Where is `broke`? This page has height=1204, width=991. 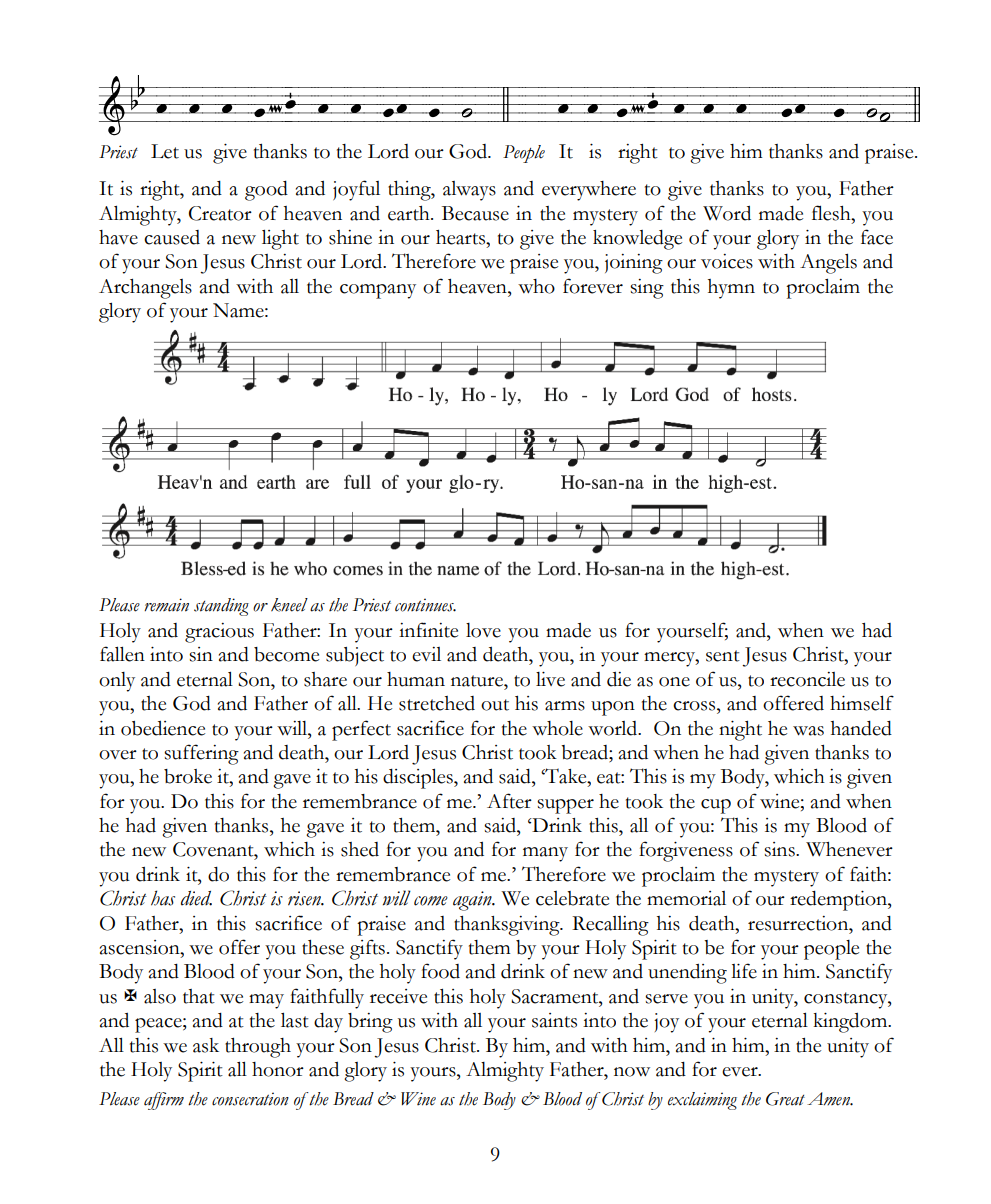
broke is located at coordinates (188, 776).
